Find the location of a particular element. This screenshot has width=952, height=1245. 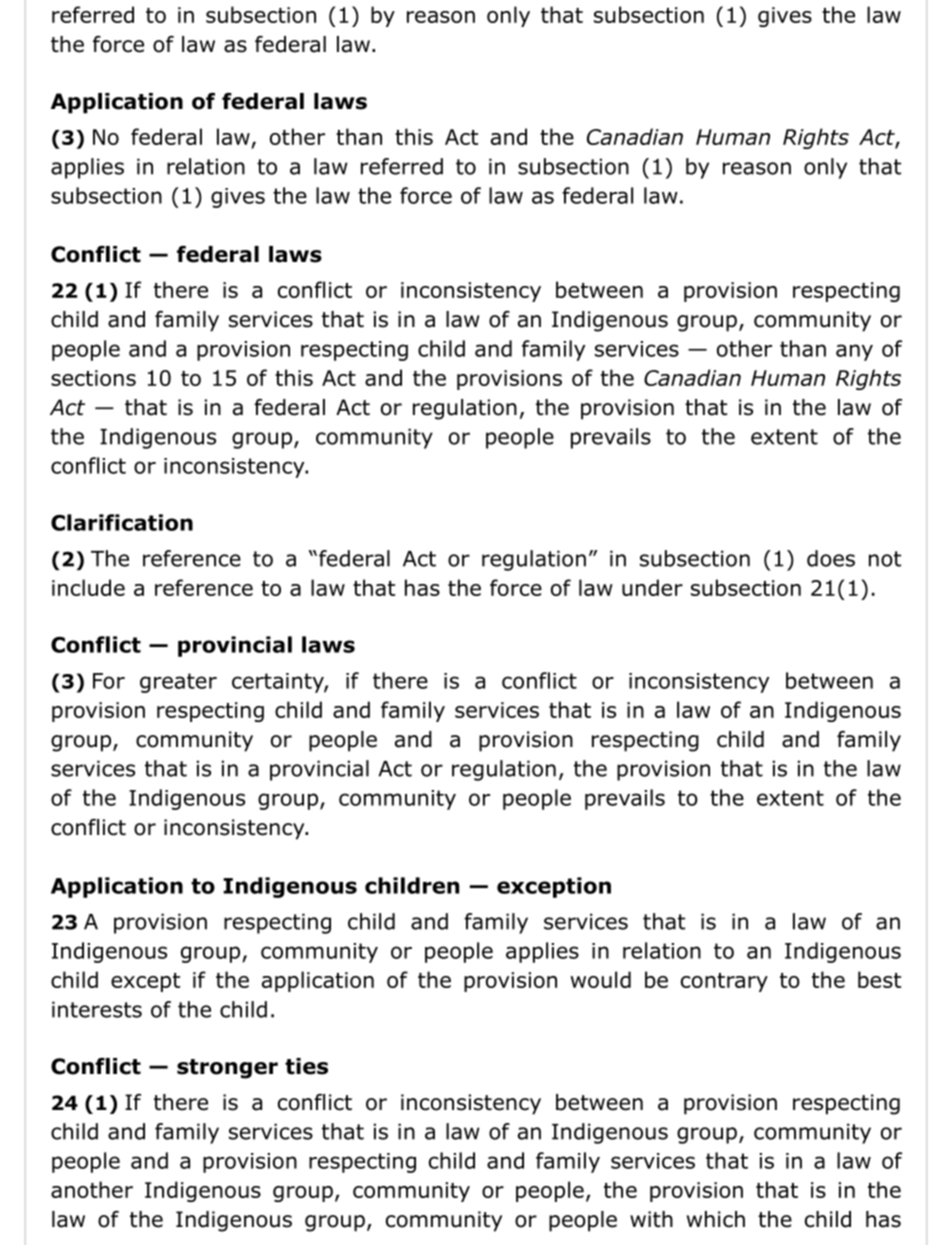

sections is located at coordinates (93, 378).
